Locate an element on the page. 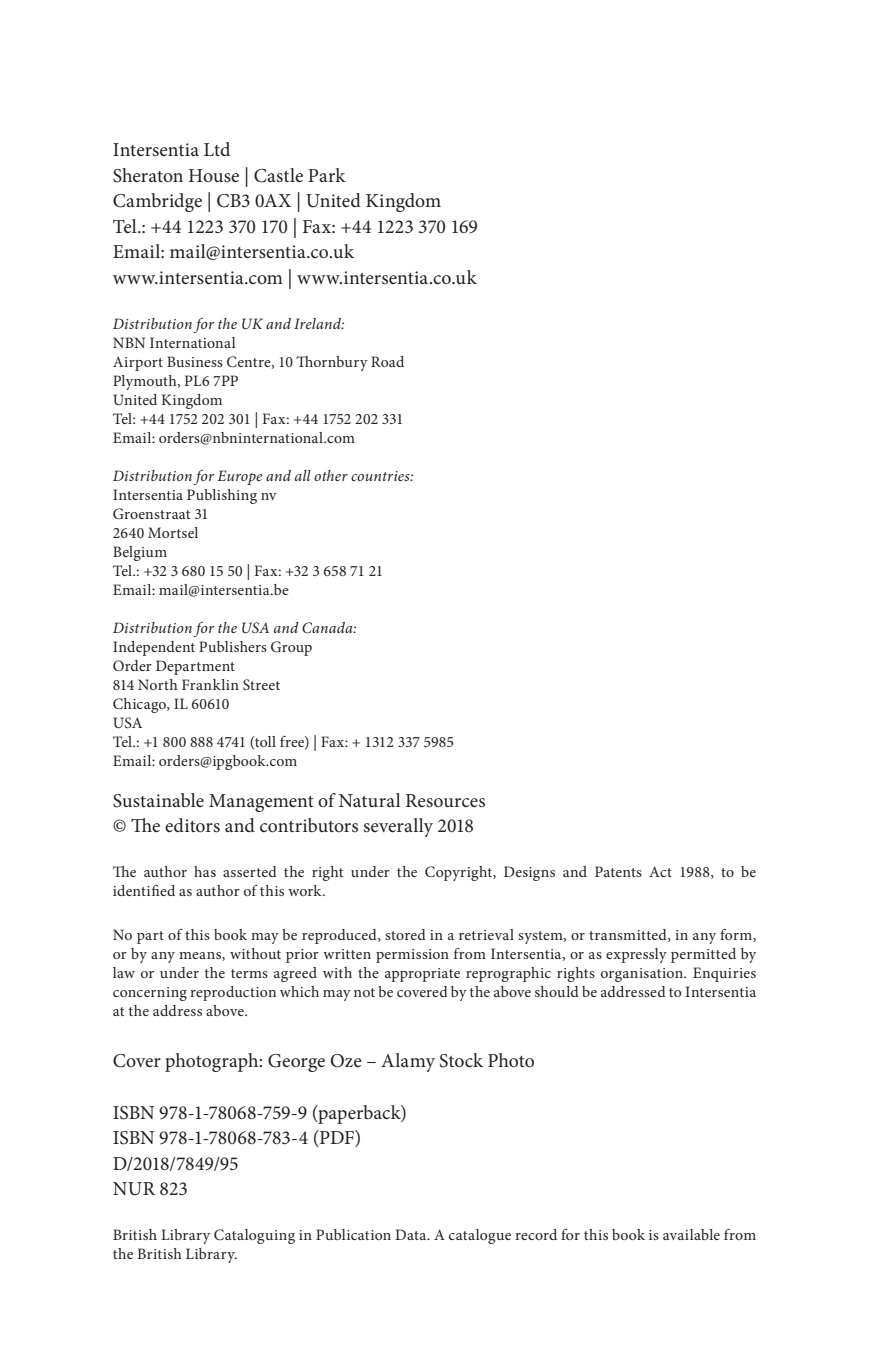 Image resolution: width=896 pixels, height=1345 pixels. Franklin is located at coordinates (210, 684).
